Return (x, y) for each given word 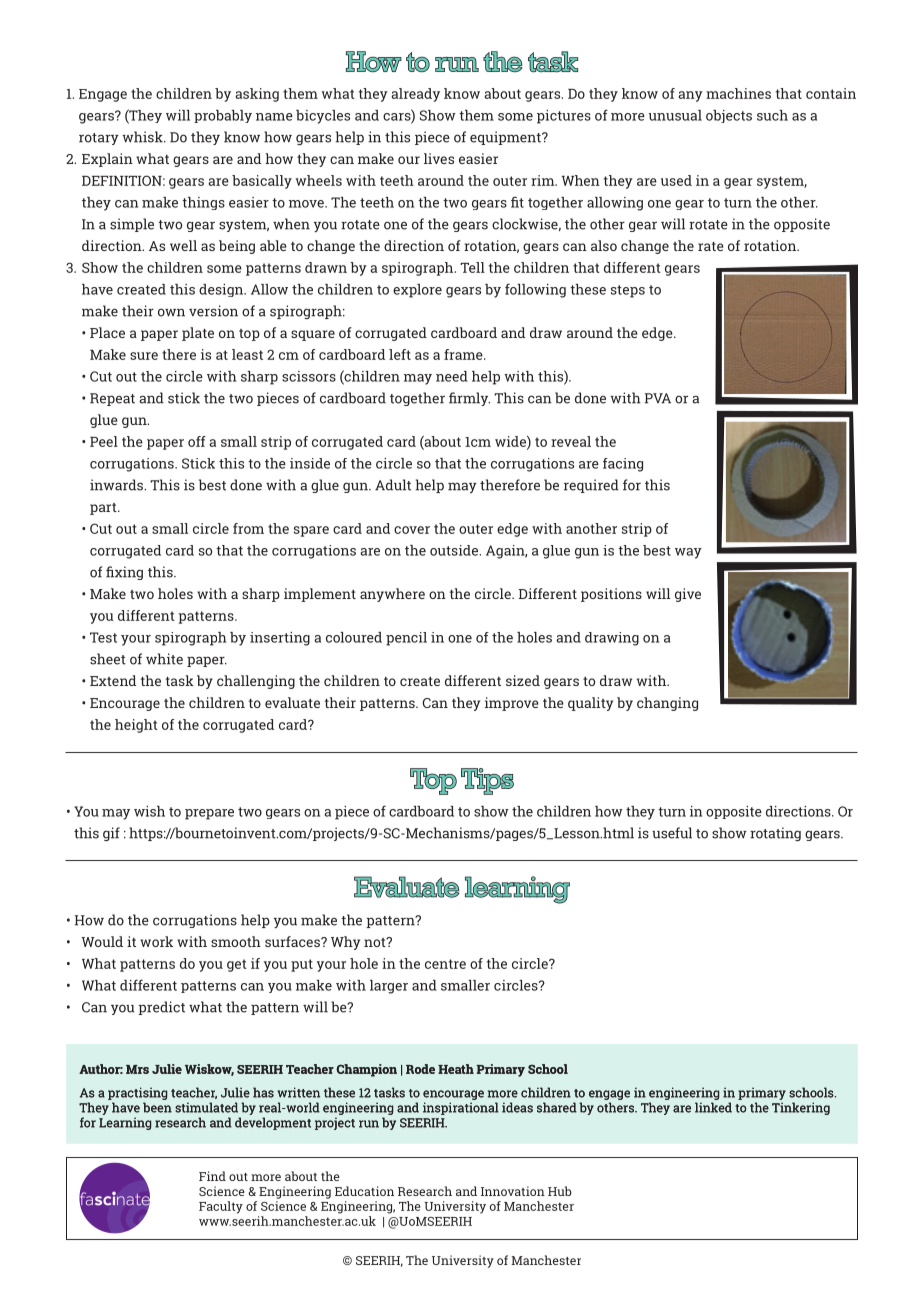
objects (729, 116)
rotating (775, 834)
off (197, 441)
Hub (560, 1191)
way (688, 553)
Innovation (513, 1191)
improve (512, 704)
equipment (506, 138)
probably (223, 116)
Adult (393, 485)
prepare (209, 814)
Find (212, 1176)
